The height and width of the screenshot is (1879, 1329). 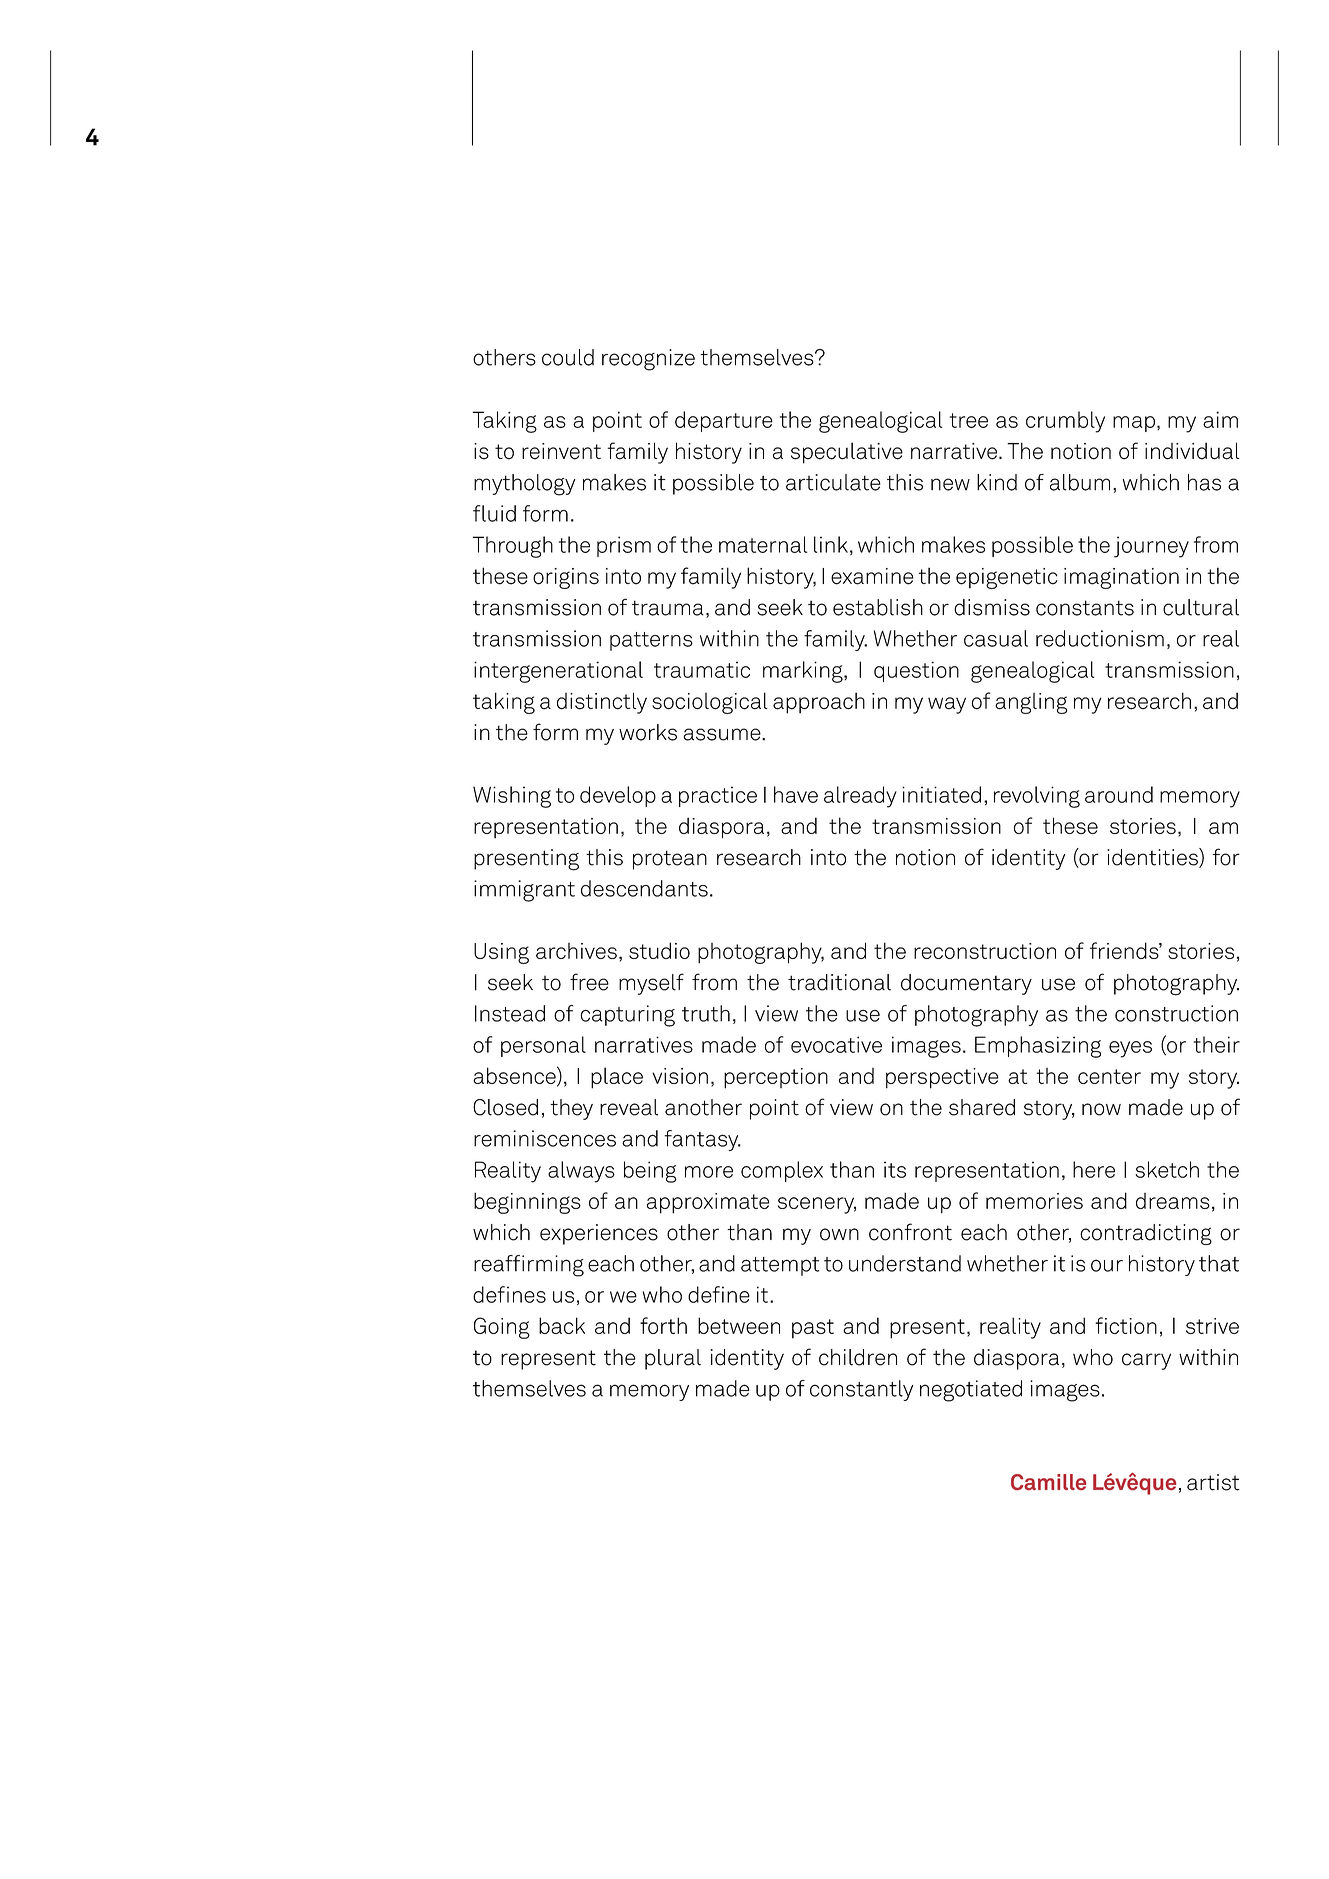 I want to click on speculative, so click(x=847, y=453).
